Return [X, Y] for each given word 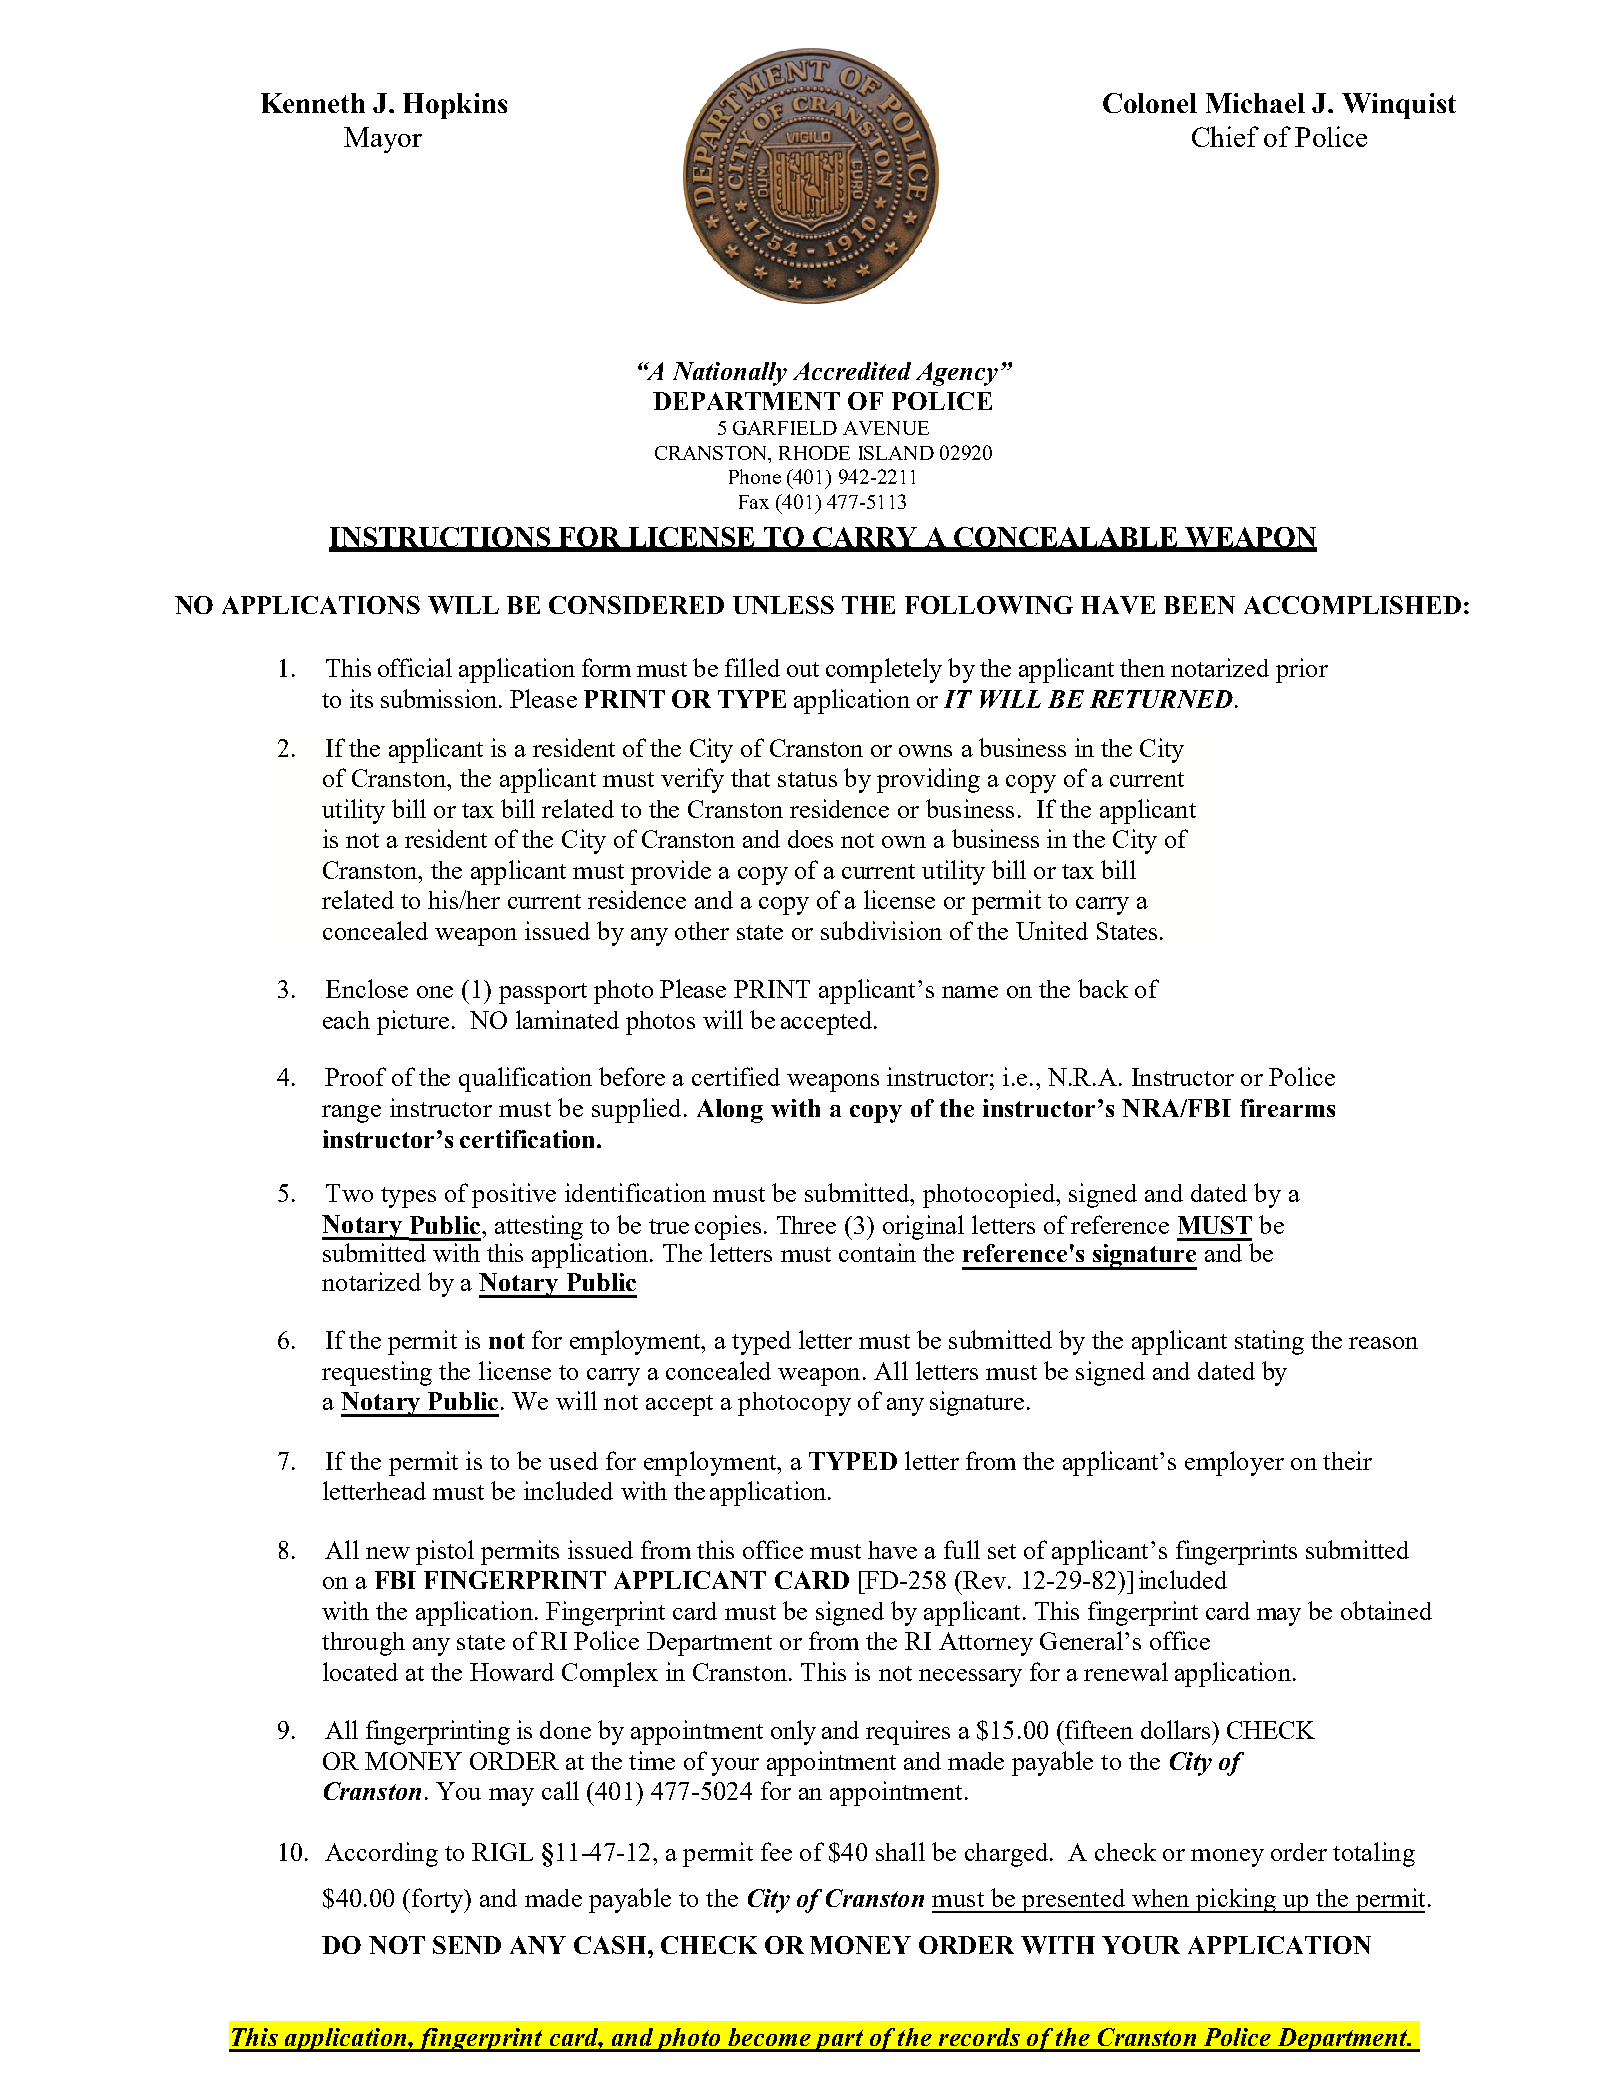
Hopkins [455, 106]
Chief [1225, 136]
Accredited [852, 371]
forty [439, 1900]
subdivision [881, 930]
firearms [1287, 1108]
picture [413, 1022]
